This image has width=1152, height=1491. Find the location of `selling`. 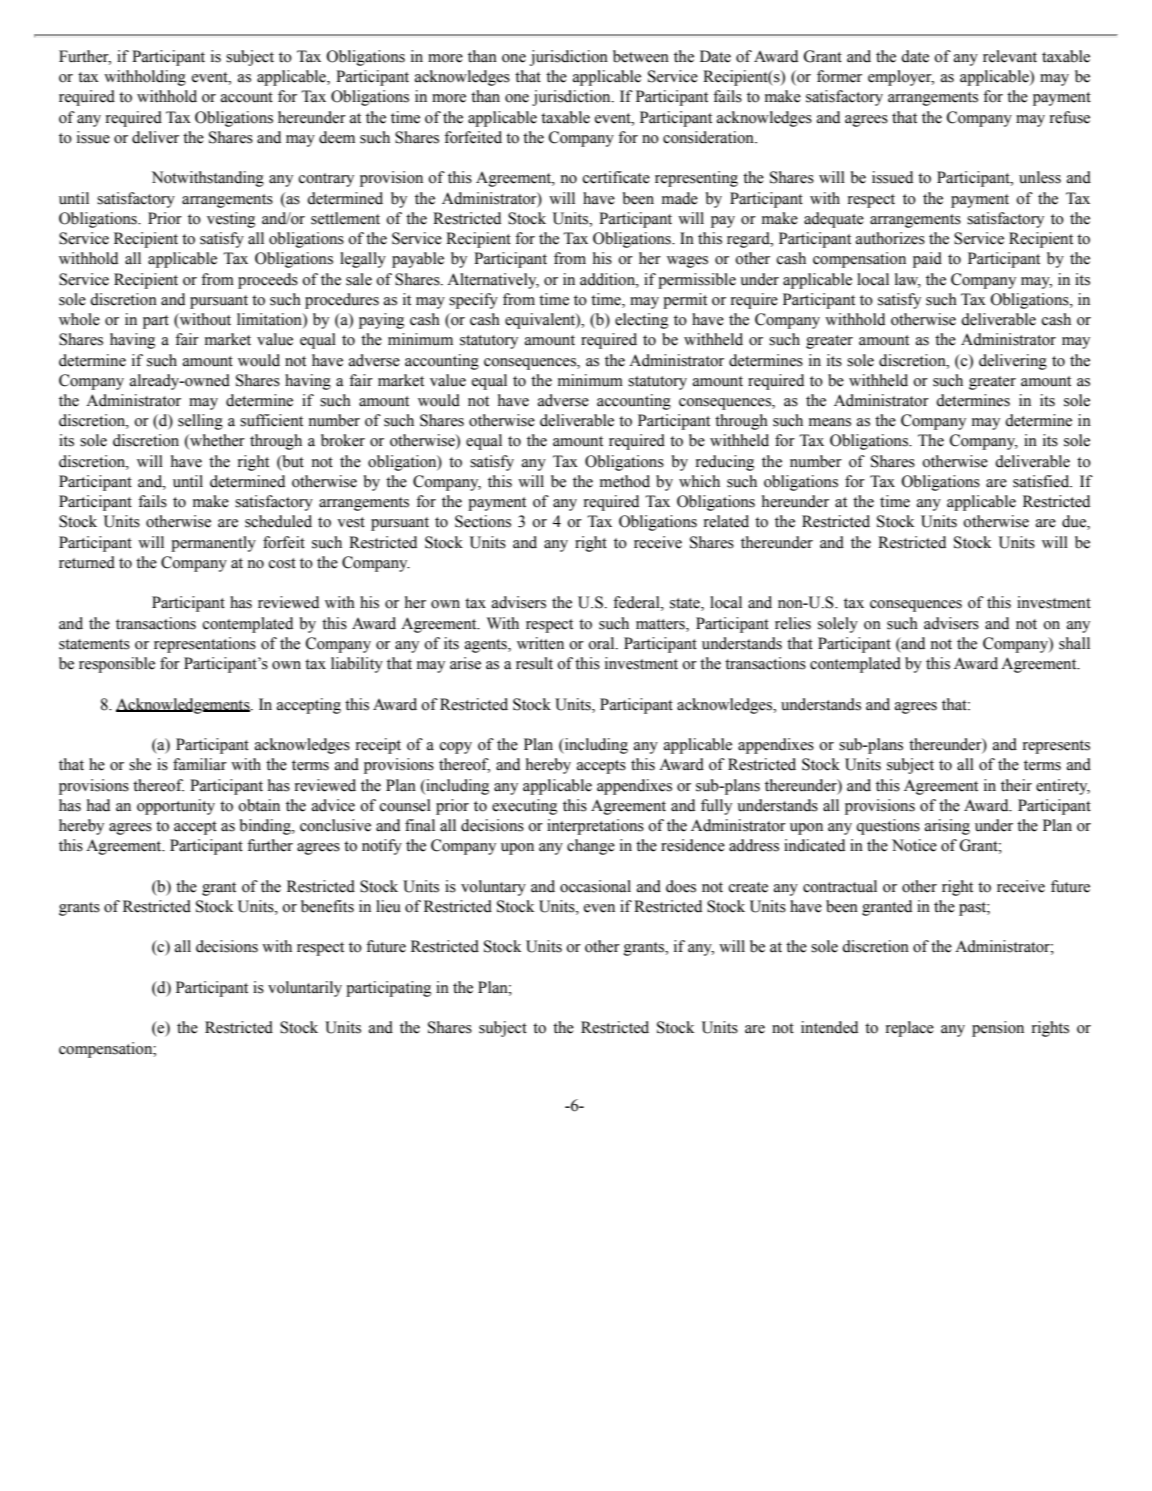

selling is located at coordinates (200, 422).
